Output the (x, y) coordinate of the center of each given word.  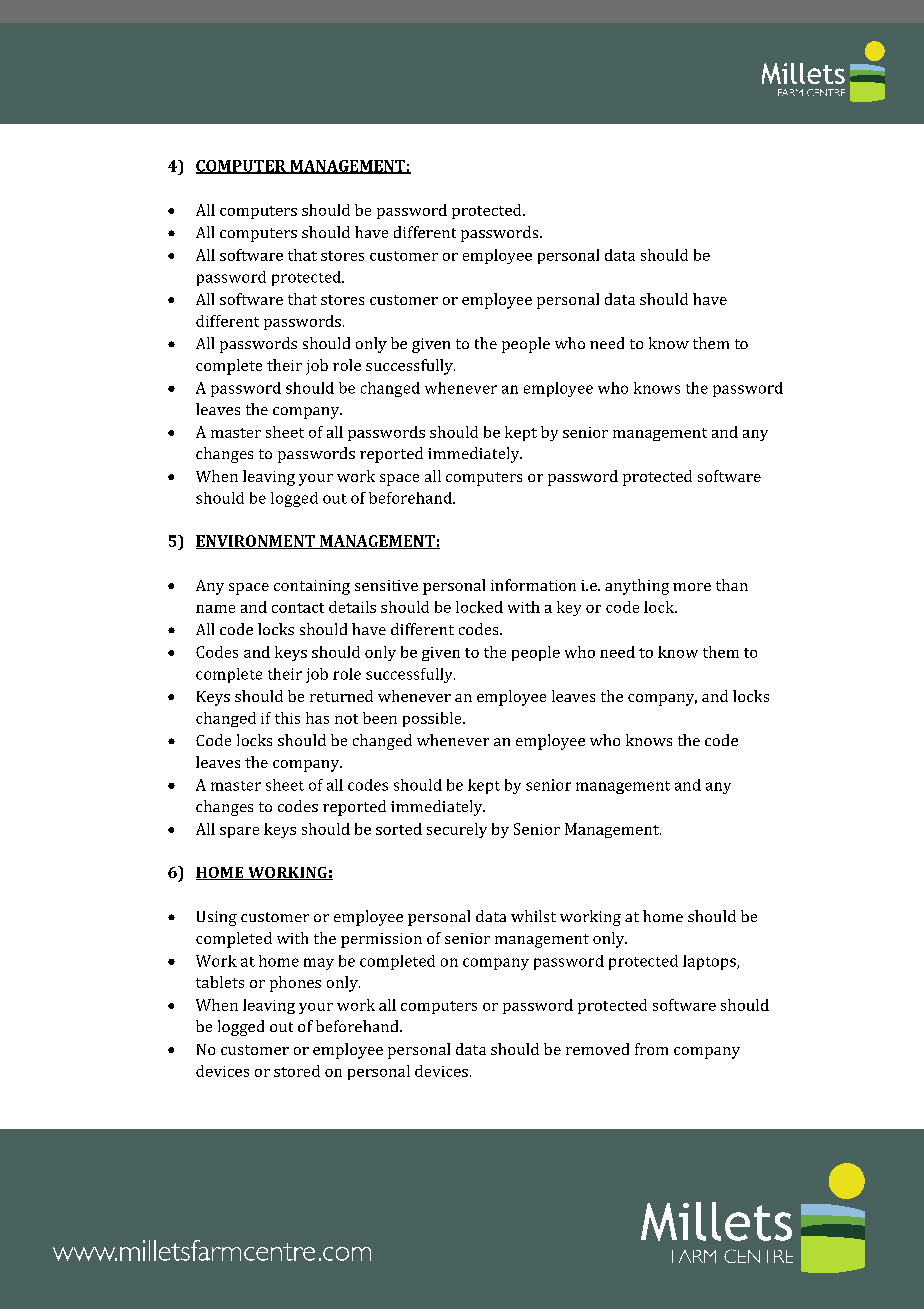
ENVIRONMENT (256, 542)
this (287, 718)
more (692, 587)
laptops (710, 962)
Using (217, 918)
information (533, 585)
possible (433, 719)
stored (297, 1071)
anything (637, 587)
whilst (533, 916)
